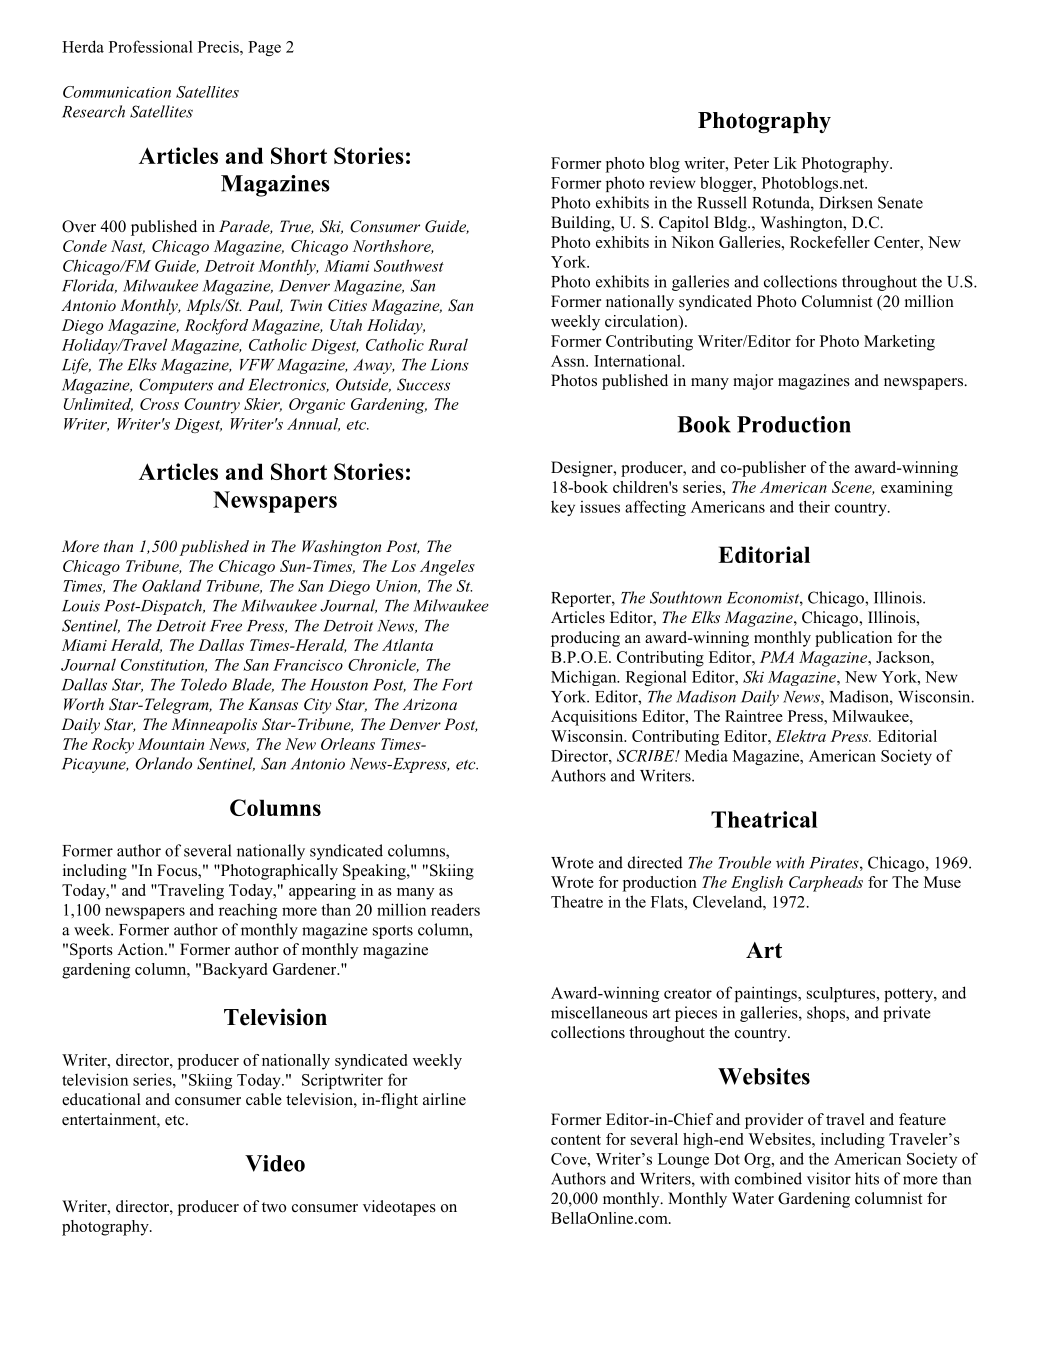  Describe the element at coordinates (151, 46) in the image. I see `Professional` at that location.
